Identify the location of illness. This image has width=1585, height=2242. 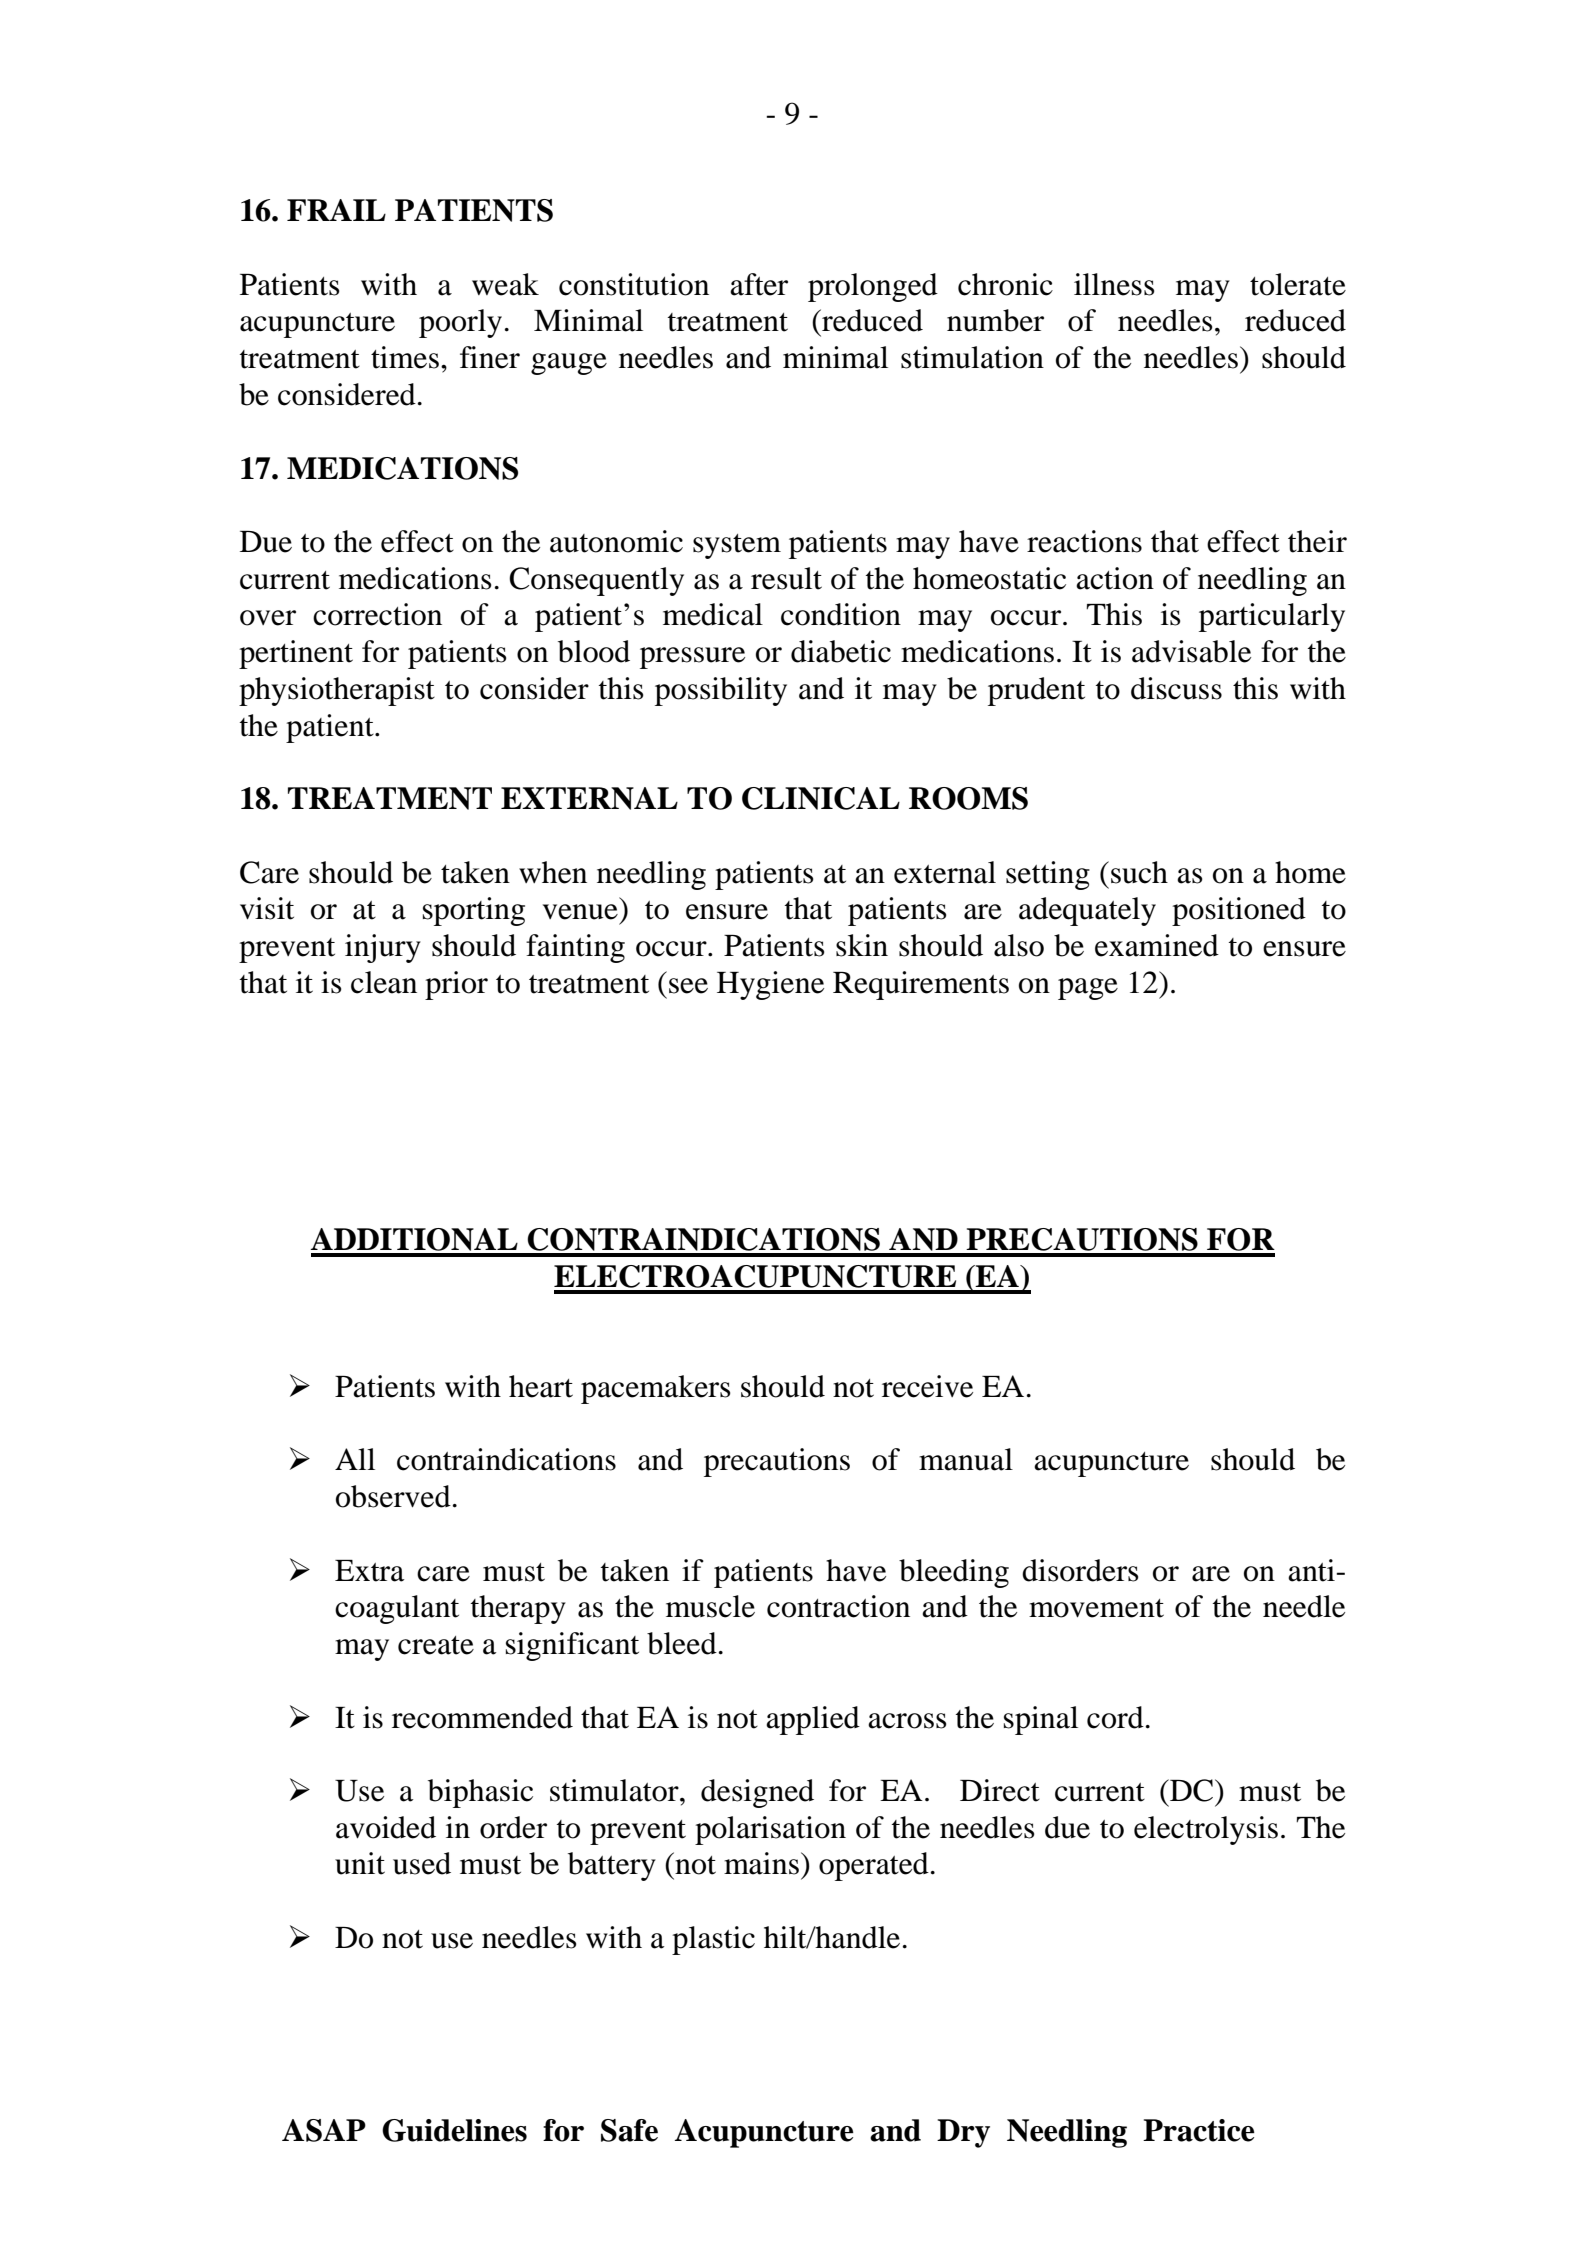
(1114, 284).
